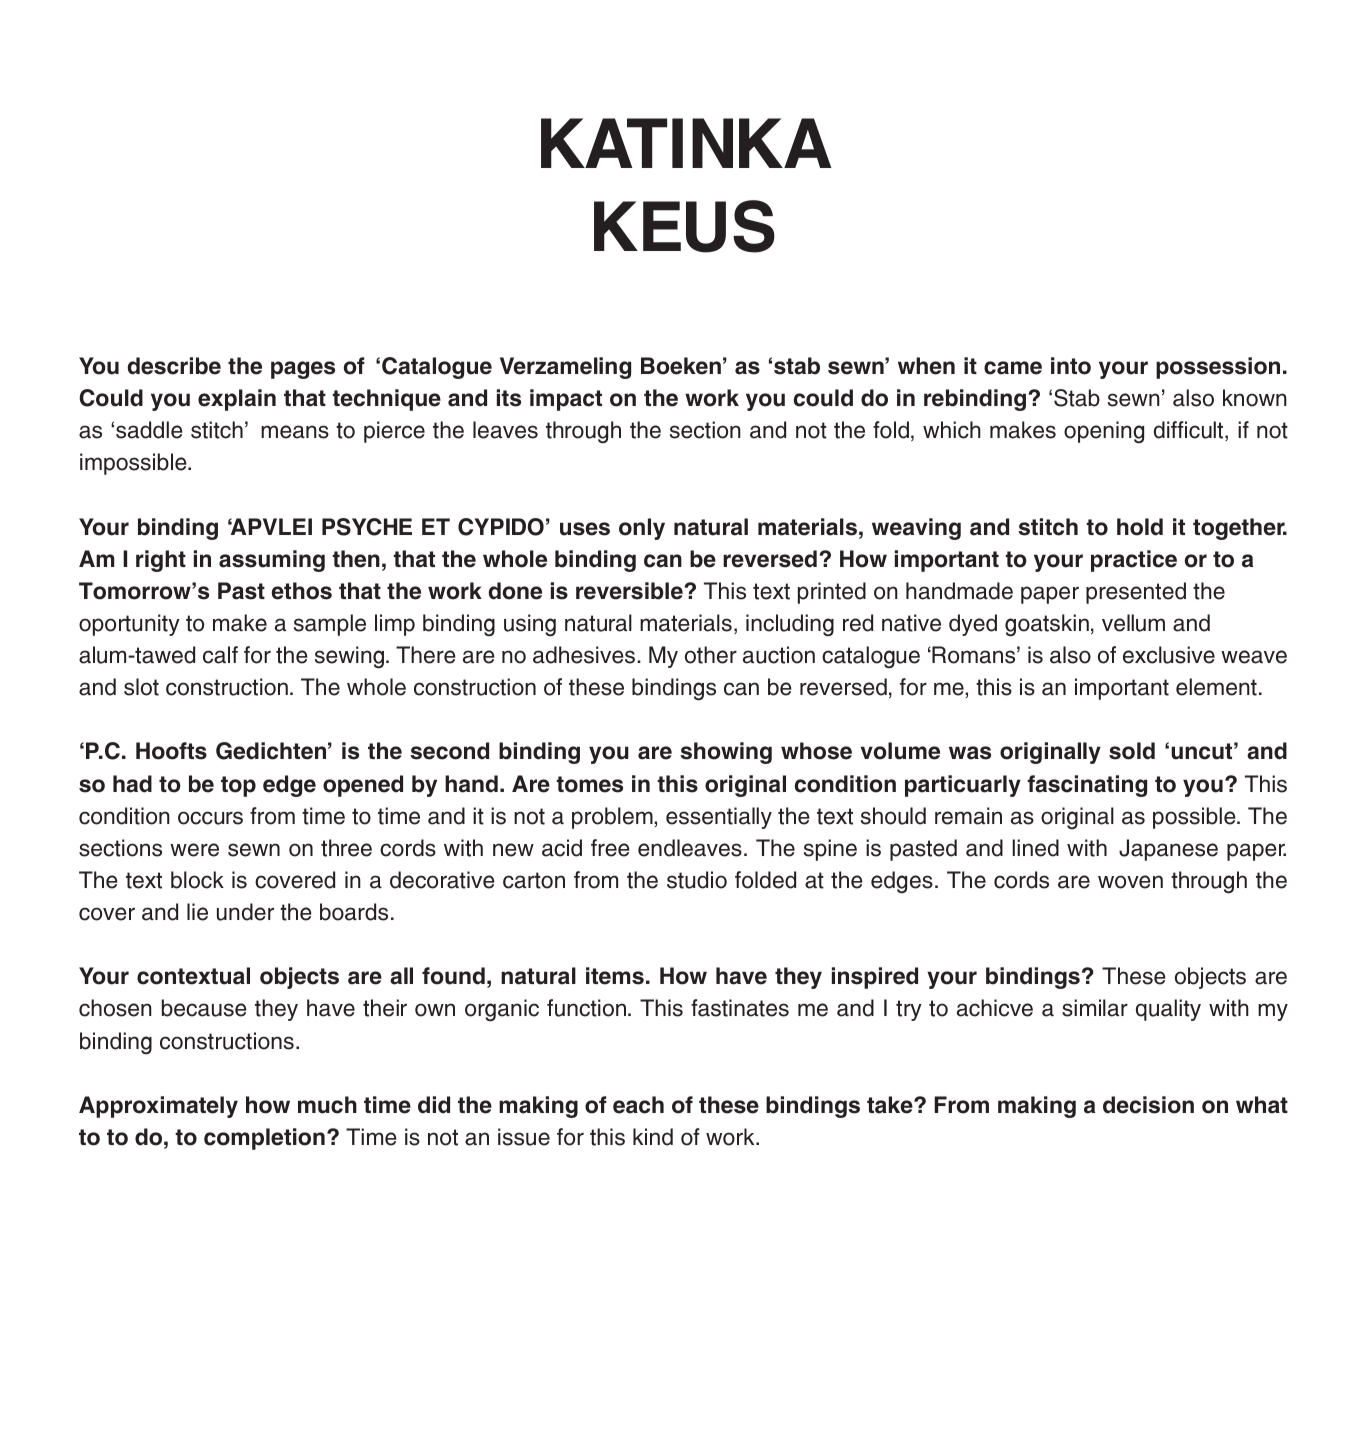  I want to click on calf, so click(220, 655).
